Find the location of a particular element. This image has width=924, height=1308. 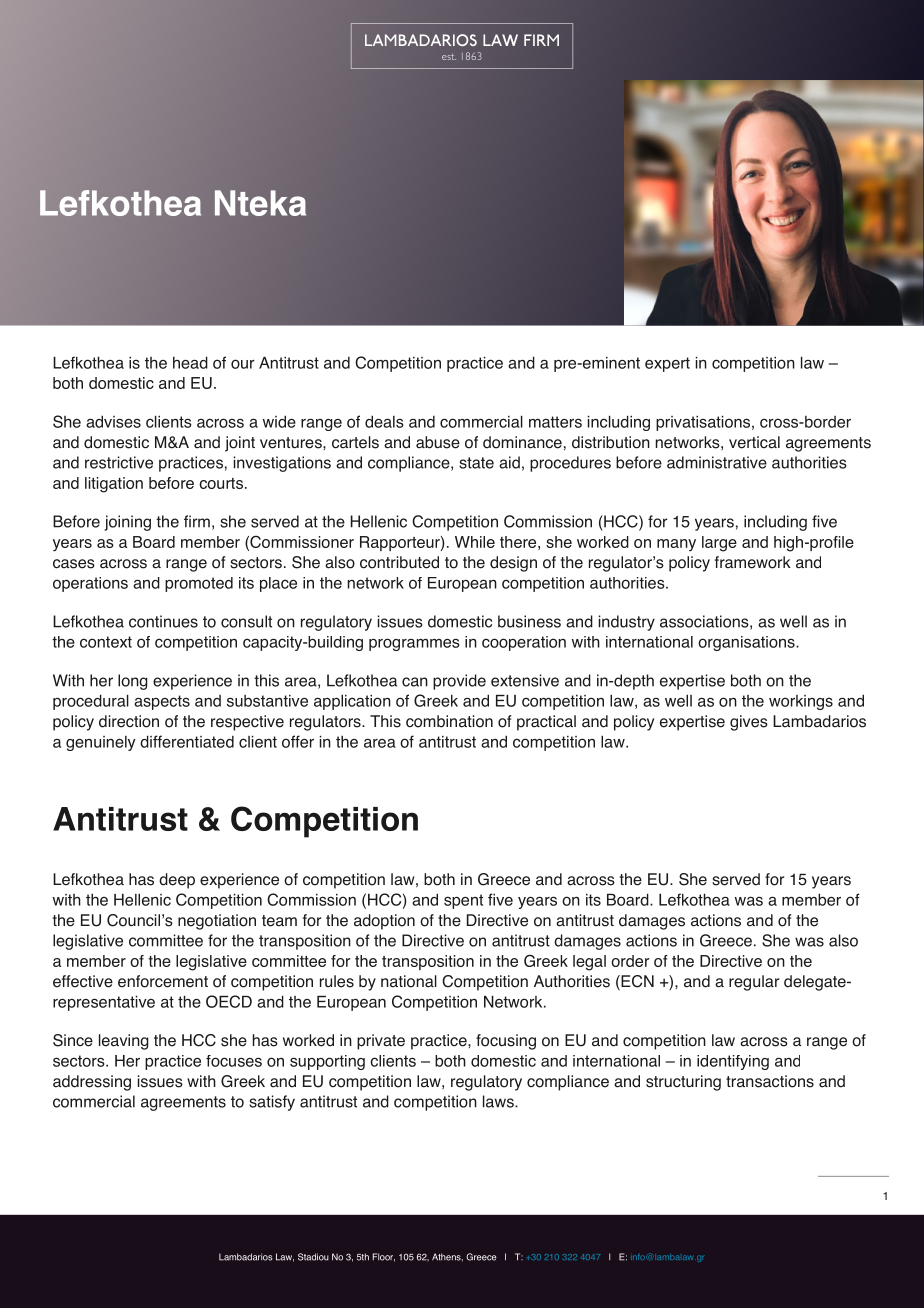

Floor is located at coordinates (384, 1257).
